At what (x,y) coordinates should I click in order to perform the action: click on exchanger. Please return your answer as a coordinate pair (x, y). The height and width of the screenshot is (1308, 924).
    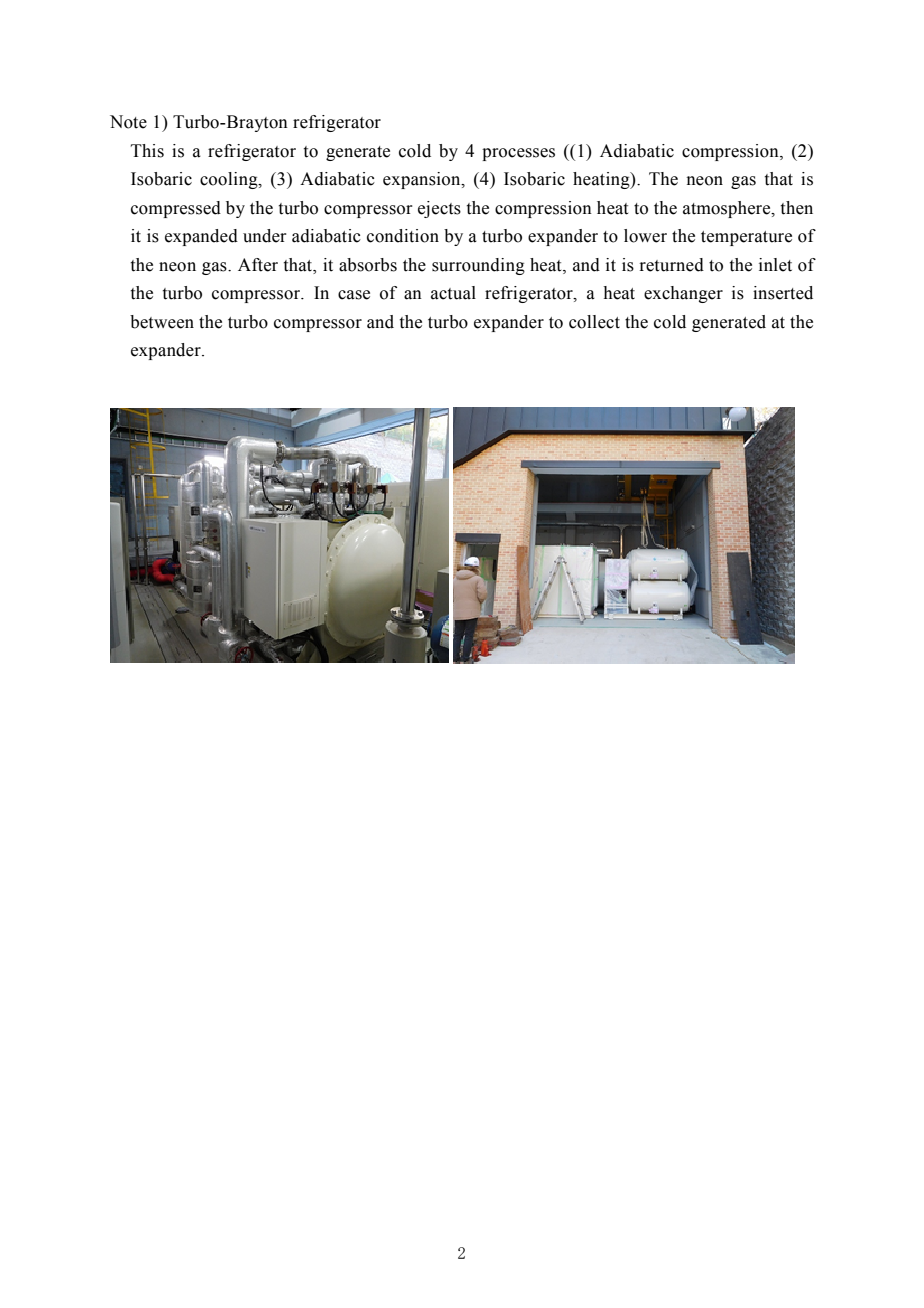
    Looking at the image, I should click on (683, 294).
